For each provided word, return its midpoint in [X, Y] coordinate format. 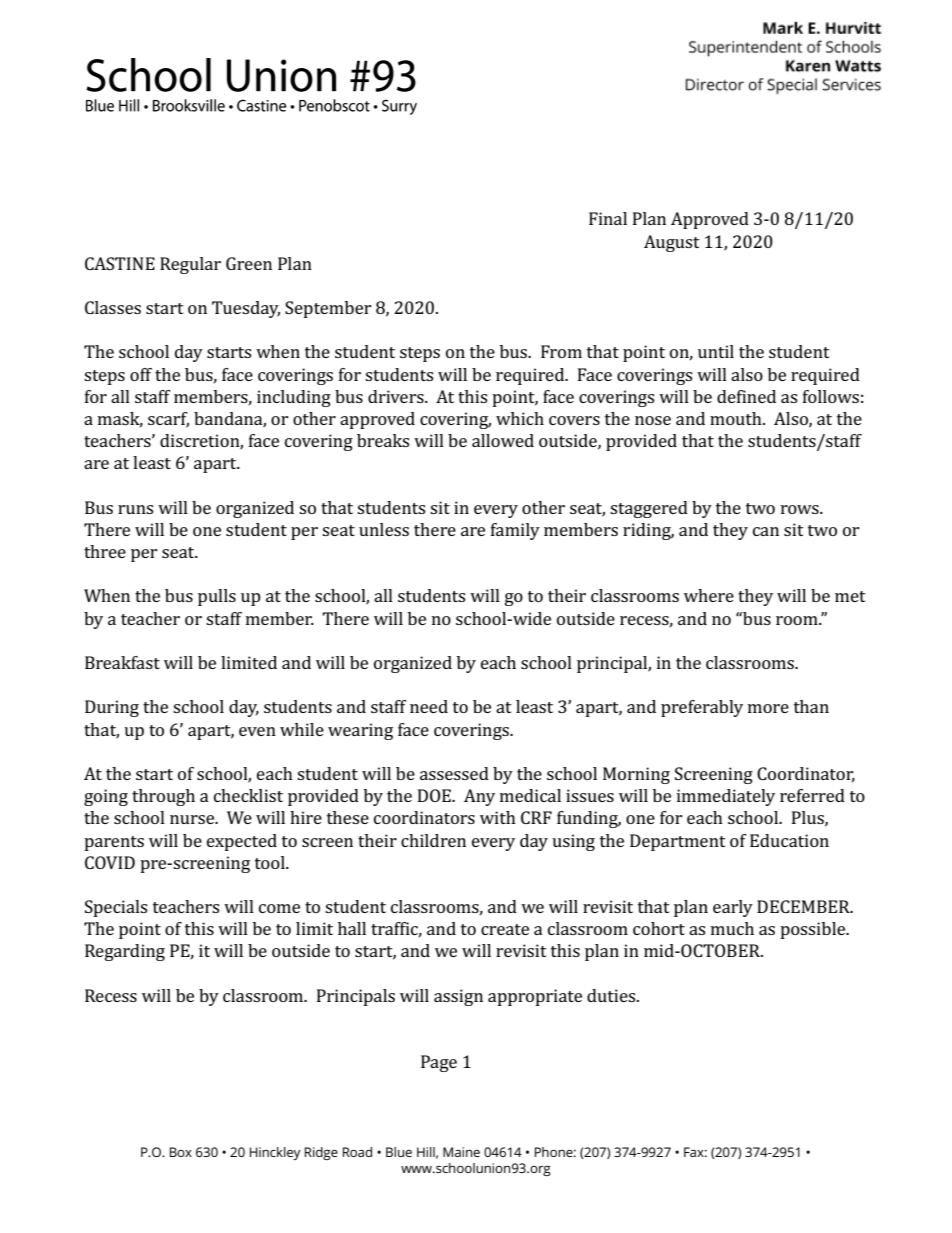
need [429, 706]
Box [181, 1152]
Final [608, 218]
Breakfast [122, 662]
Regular [190, 265]
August [672, 243]
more [768, 708]
